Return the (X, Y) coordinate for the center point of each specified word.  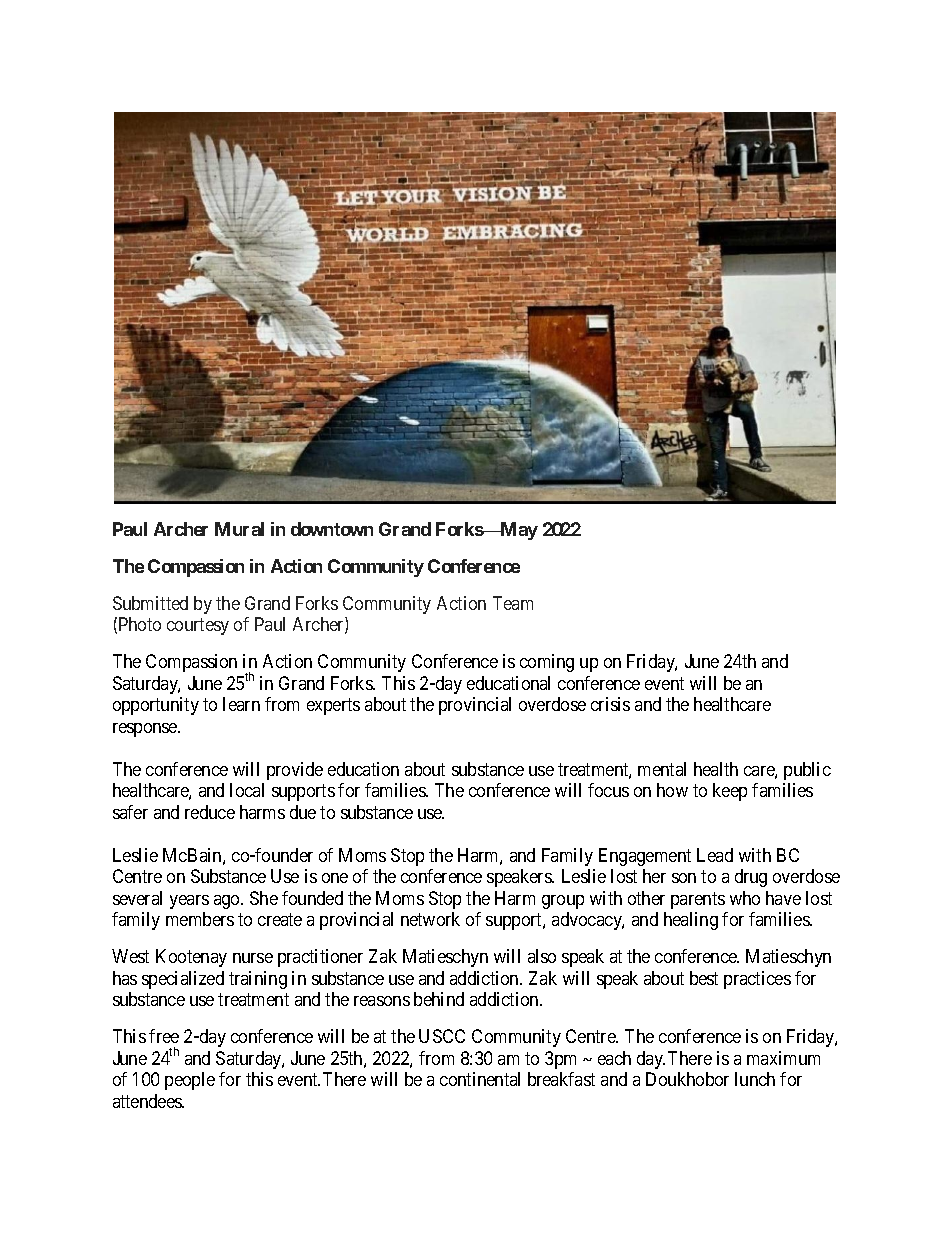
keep (730, 792)
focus (608, 790)
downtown (332, 529)
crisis (610, 704)
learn (241, 704)
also (542, 956)
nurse (253, 958)
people (190, 1081)
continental (480, 1079)
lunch (755, 1079)
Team (513, 603)
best (704, 978)
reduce (210, 812)
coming (547, 663)
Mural (239, 529)
